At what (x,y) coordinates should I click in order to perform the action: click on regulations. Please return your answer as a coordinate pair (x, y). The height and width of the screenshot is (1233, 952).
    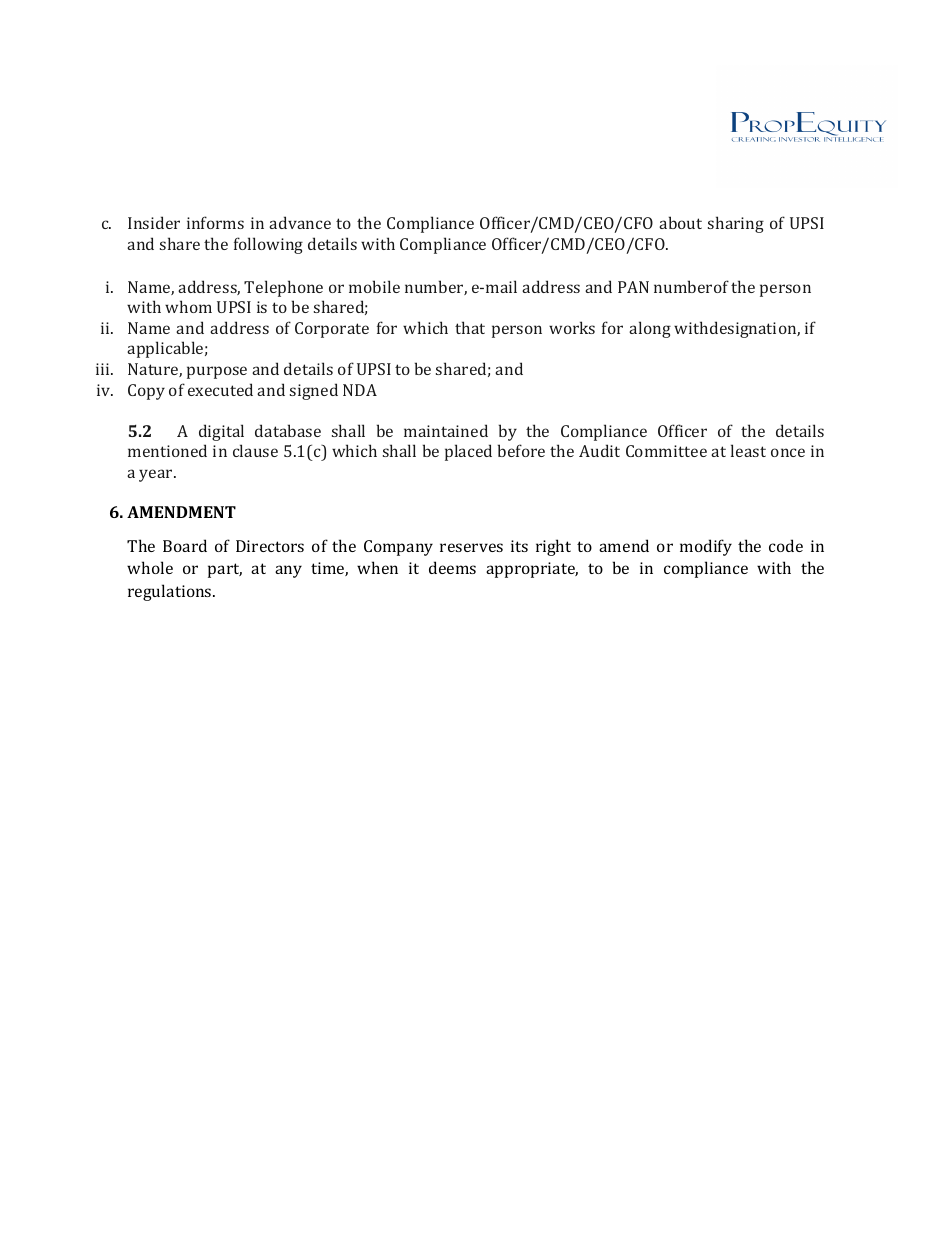
    Looking at the image, I should click on (171, 592).
